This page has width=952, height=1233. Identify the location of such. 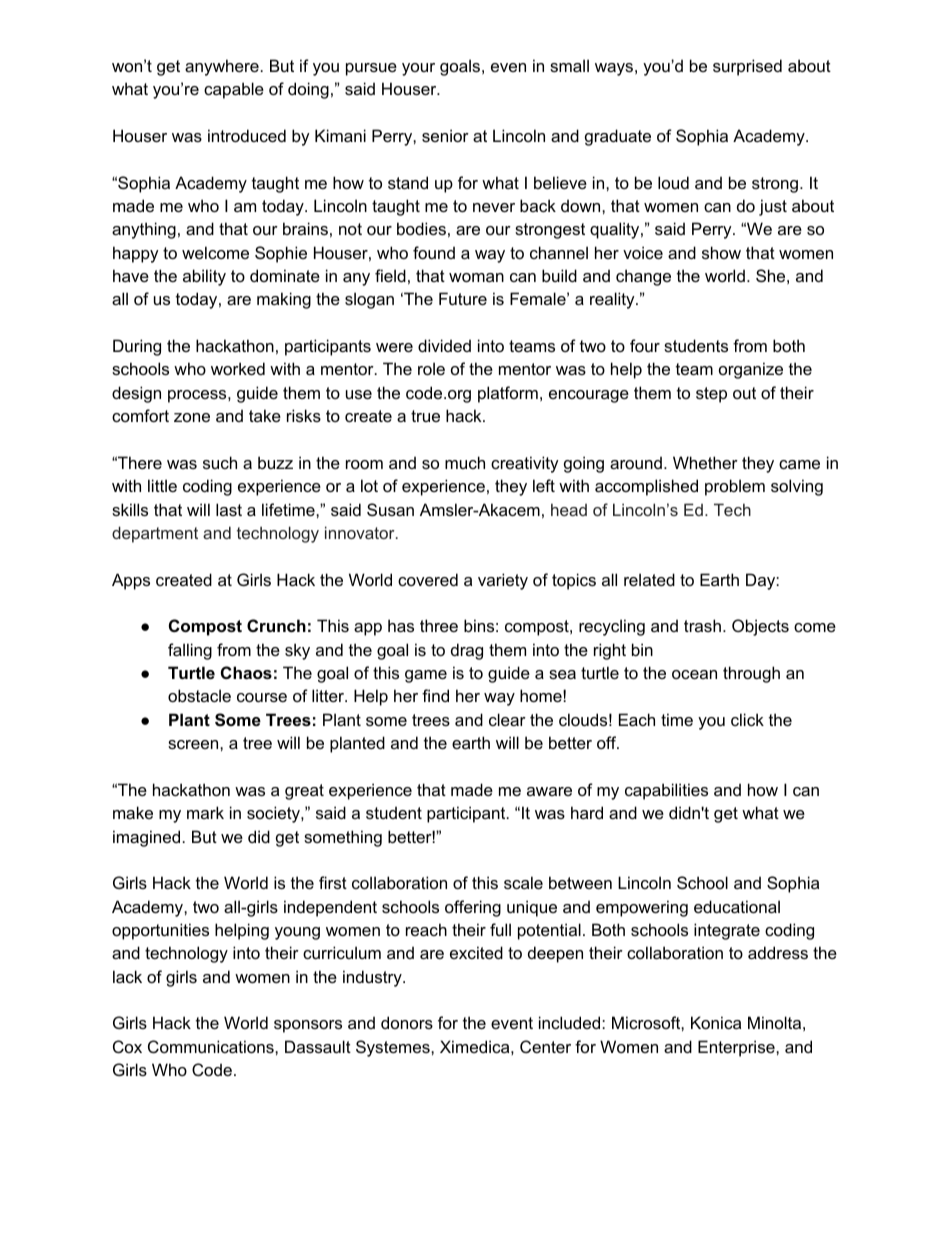
(220, 462).
